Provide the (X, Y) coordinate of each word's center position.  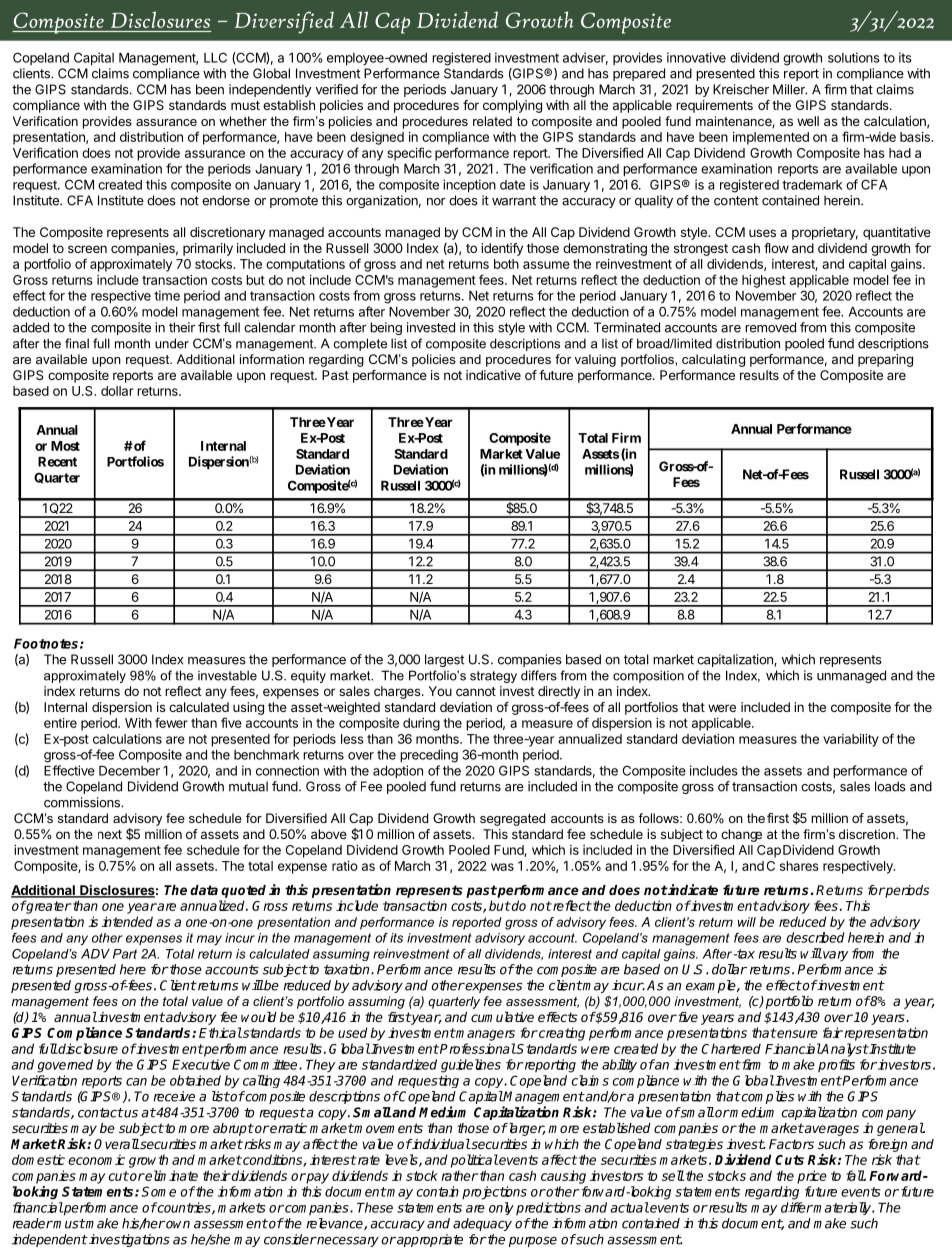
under (172, 343)
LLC (215, 57)
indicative (493, 375)
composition (648, 676)
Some (158, 1191)
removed (770, 327)
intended (127, 921)
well (808, 121)
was (502, 867)
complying (512, 106)
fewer (171, 722)
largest (444, 660)
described (816, 937)
